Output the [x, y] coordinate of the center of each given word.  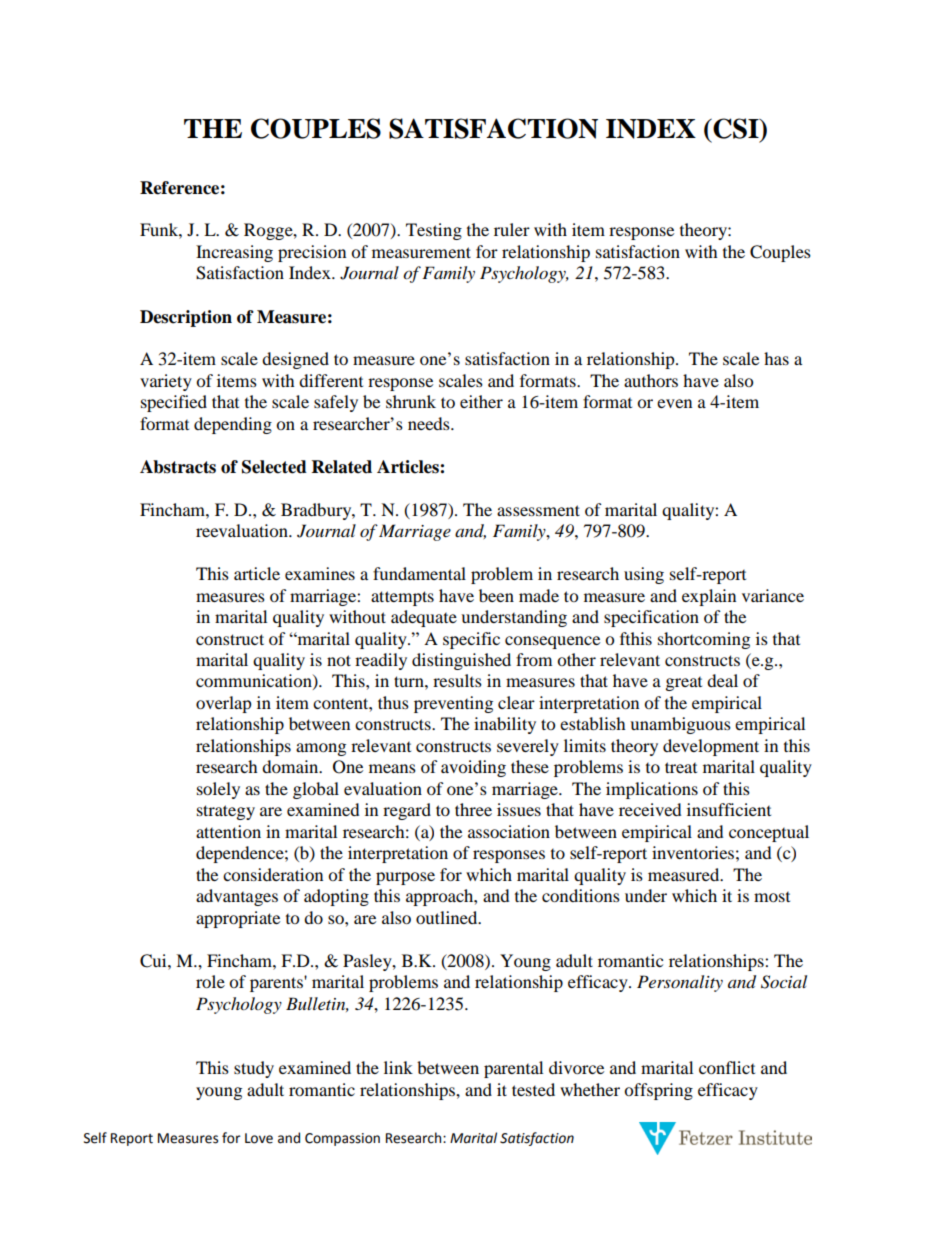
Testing [434, 231]
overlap [224, 704]
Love [259, 1138]
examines [320, 573]
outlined [448, 917]
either [481, 401]
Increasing [234, 253]
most [772, 897]
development [711, 747]
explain [709, 597]
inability [505, 725]
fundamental [419, 573]
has [776, 358]
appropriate [238, 919]
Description [186, 318]
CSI [736, 128]
